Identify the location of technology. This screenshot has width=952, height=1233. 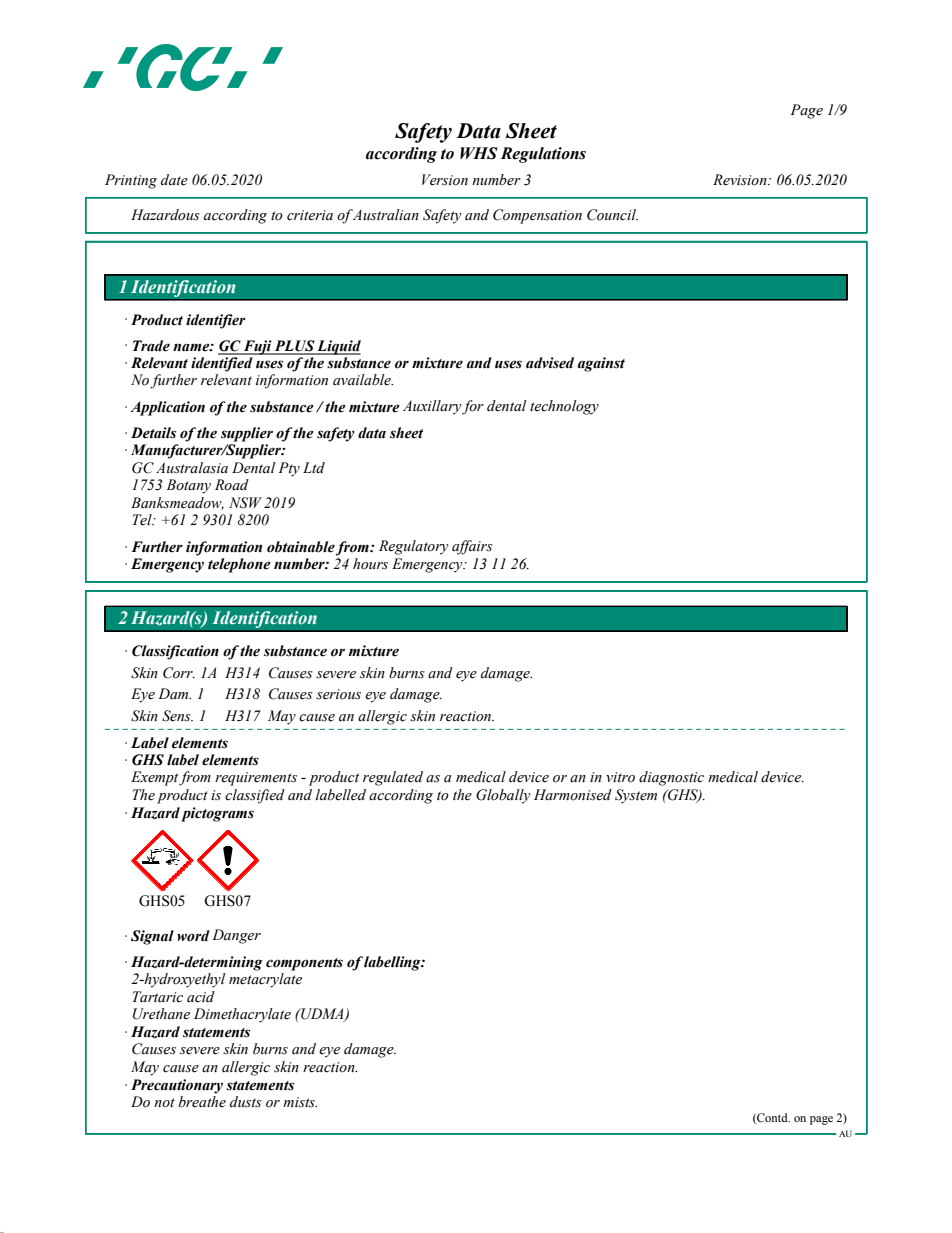
(564, 407).
